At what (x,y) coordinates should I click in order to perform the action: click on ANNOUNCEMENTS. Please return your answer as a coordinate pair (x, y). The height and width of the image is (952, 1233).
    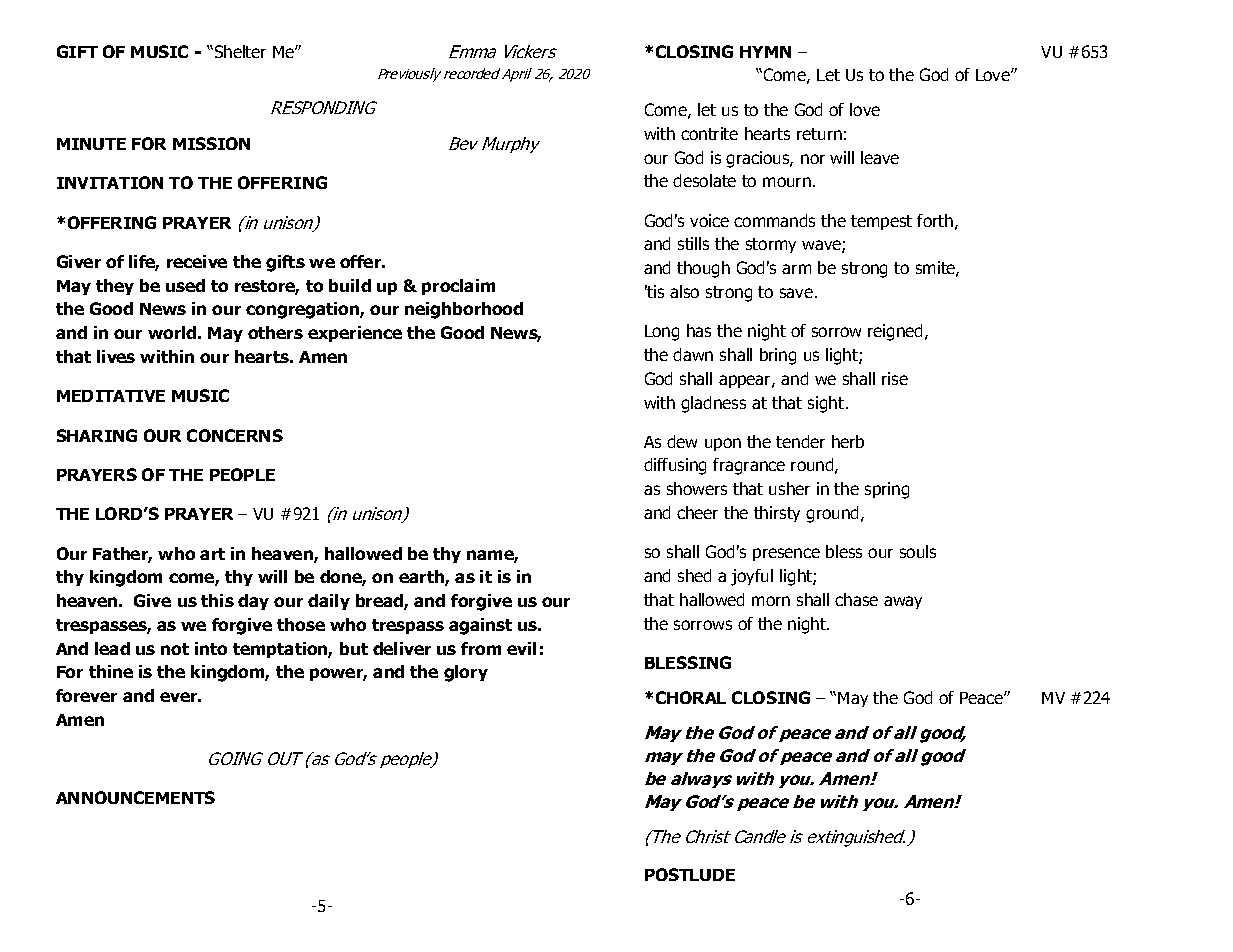
    Looking at the image, I should click on (135, 797).
